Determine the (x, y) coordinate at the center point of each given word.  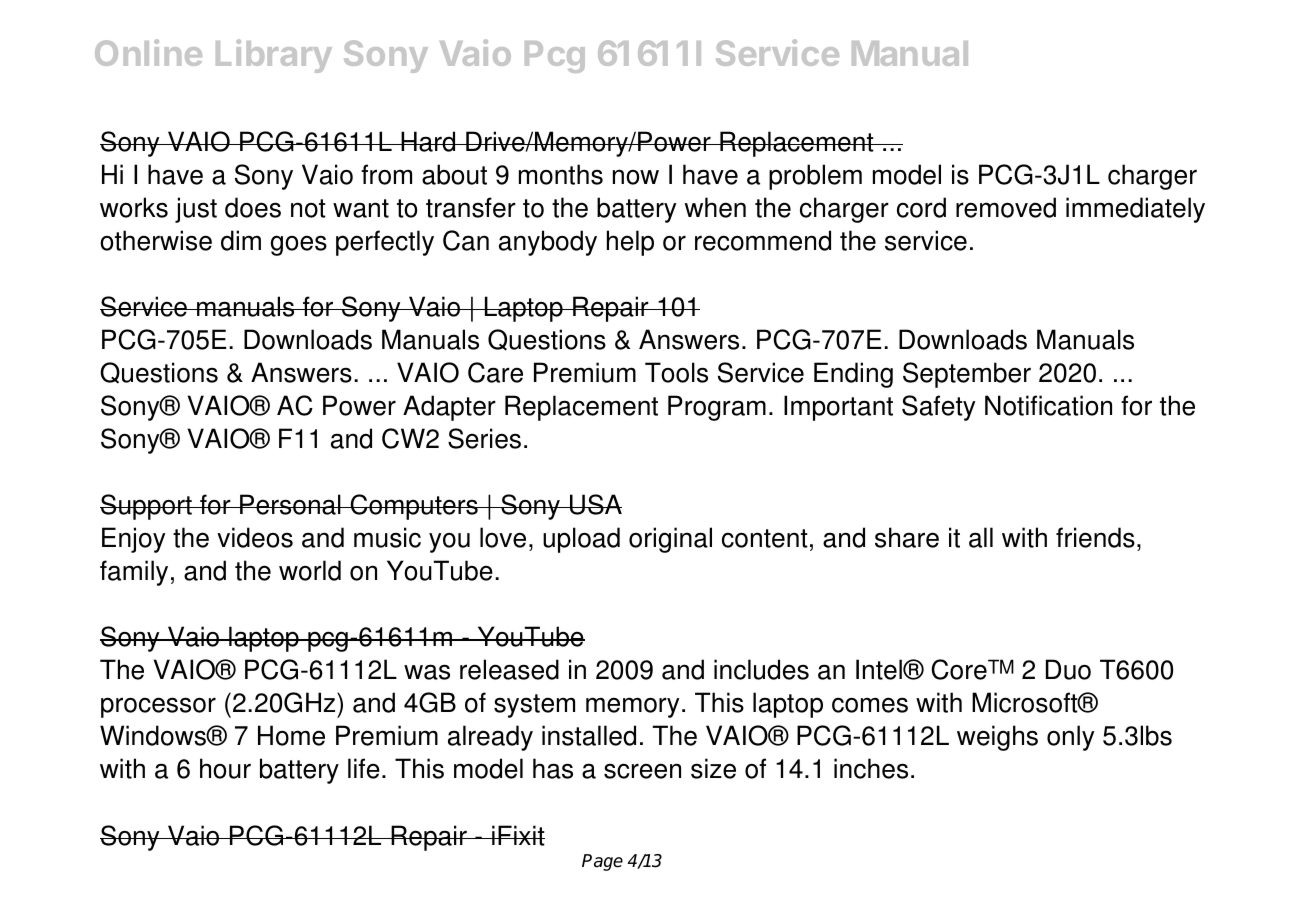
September (967, 375)
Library (274, 56)
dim (241, 240)
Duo (1068, 669)
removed (1006, 207)
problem (815, 177)
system (534, 706)
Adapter (449, 408)
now (636, 177)
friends (1095, 537)
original (670, 540)
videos (255, 537)
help (630, 243)
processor (158, 707)
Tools (676, 372)
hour (225, 768)
